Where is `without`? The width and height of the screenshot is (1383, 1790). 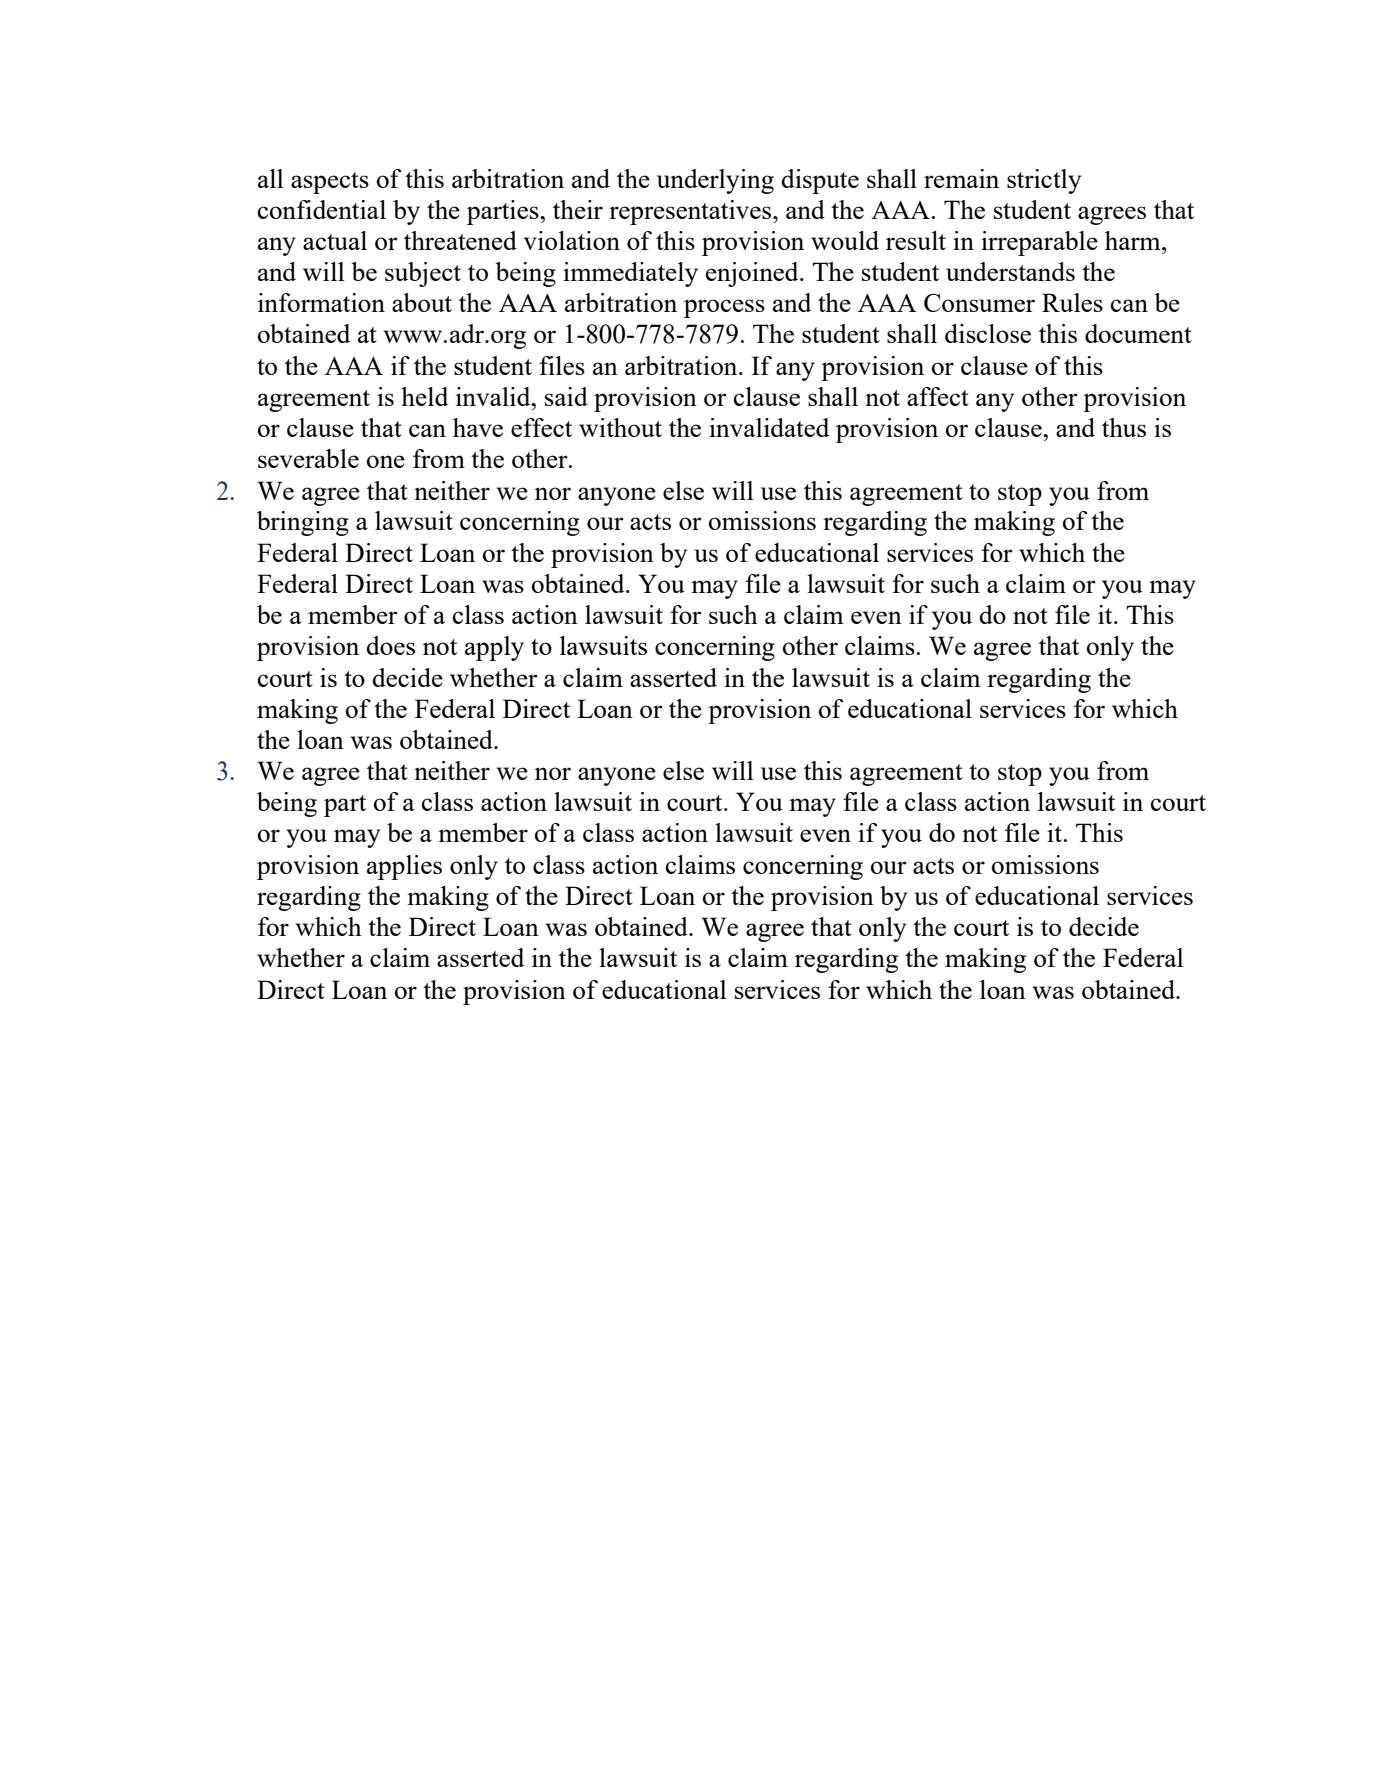
without is located at coordinates (620, 427).
